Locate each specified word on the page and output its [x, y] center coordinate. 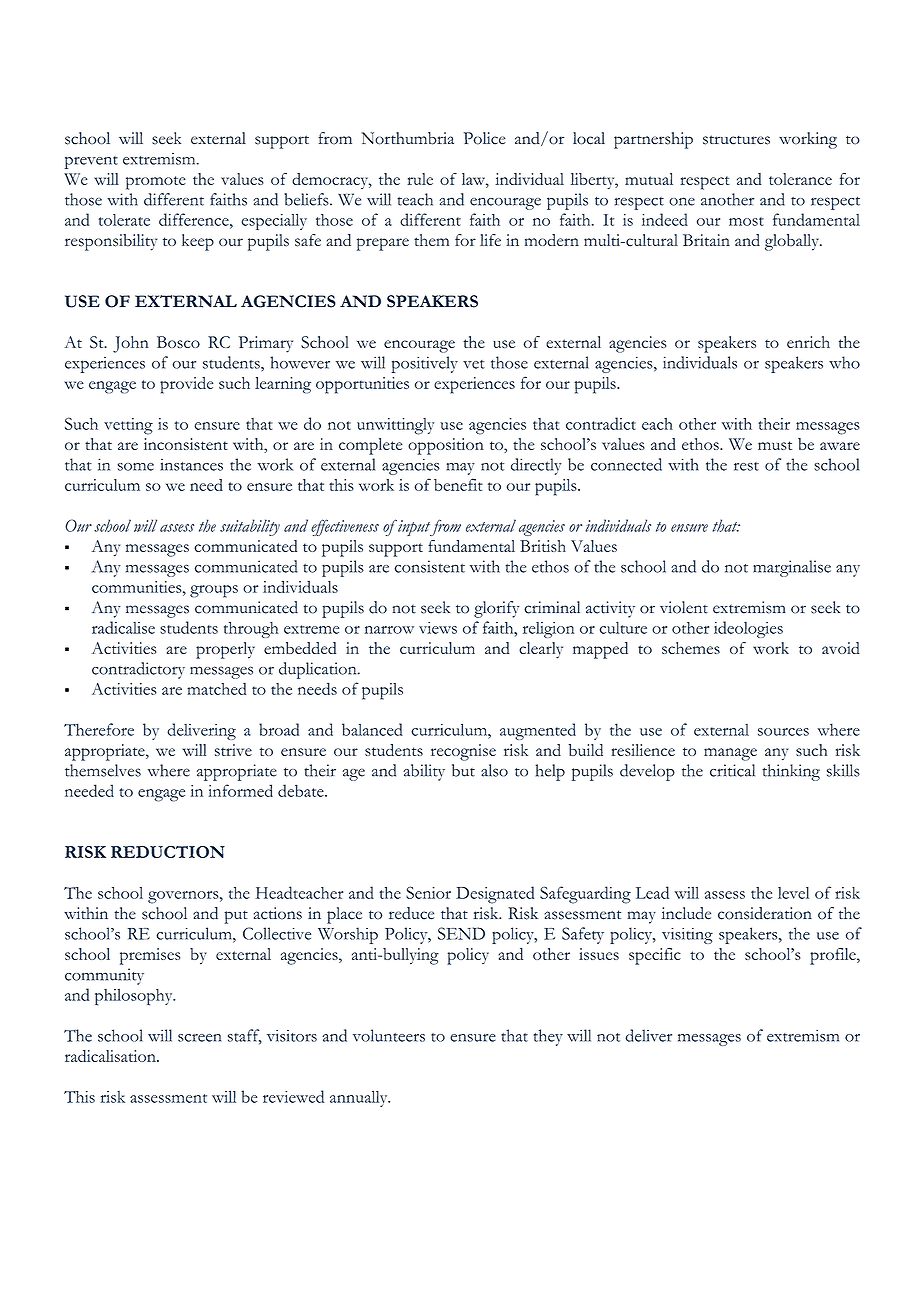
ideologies [748, 629]
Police [485, 138]
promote [156, 183]
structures [736, 140]
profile [834, 956]
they [548, 1037]
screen [199, 1038]
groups [214, 591]
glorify [496, 609]
